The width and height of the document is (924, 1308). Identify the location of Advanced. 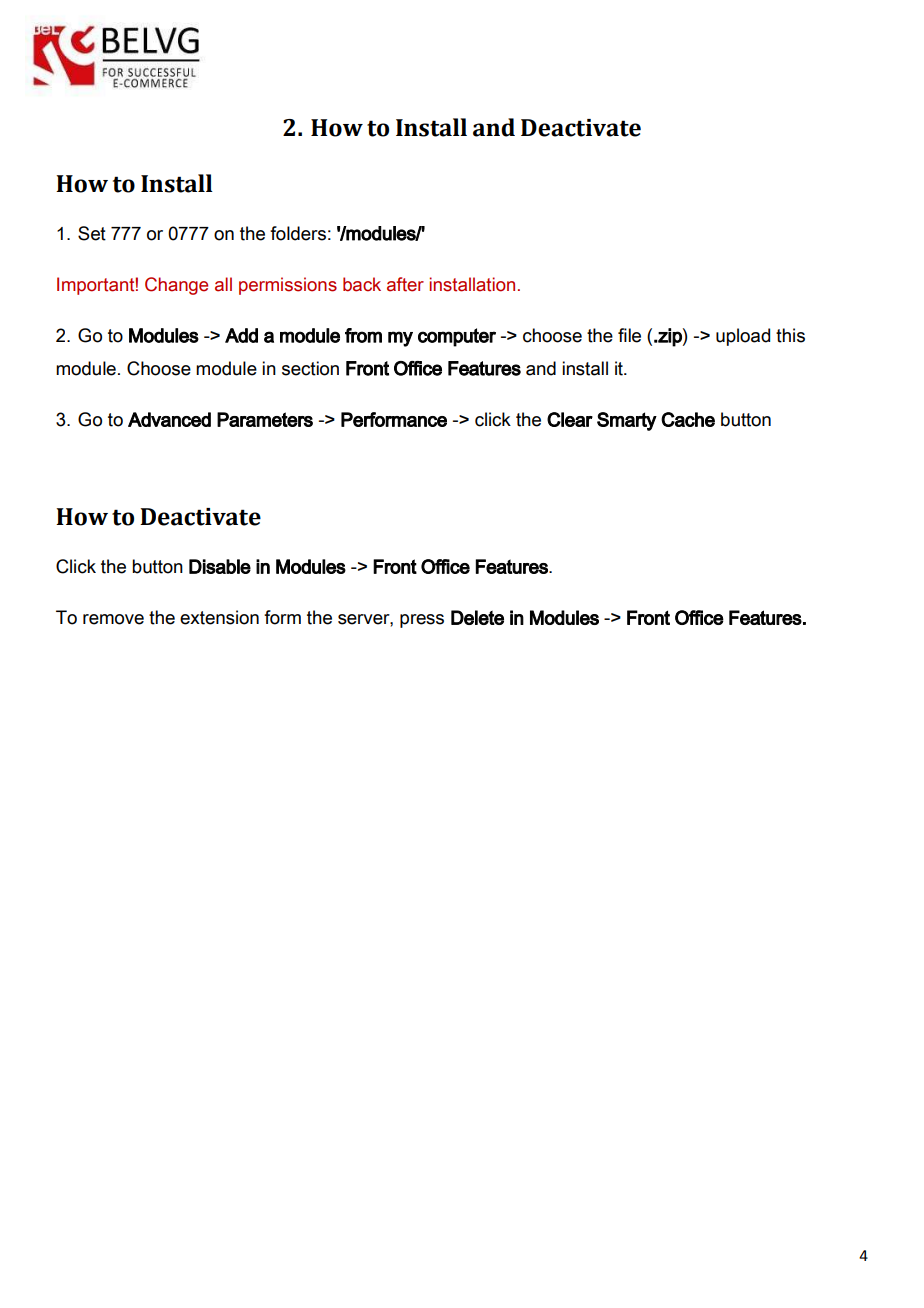
(169, 419).
